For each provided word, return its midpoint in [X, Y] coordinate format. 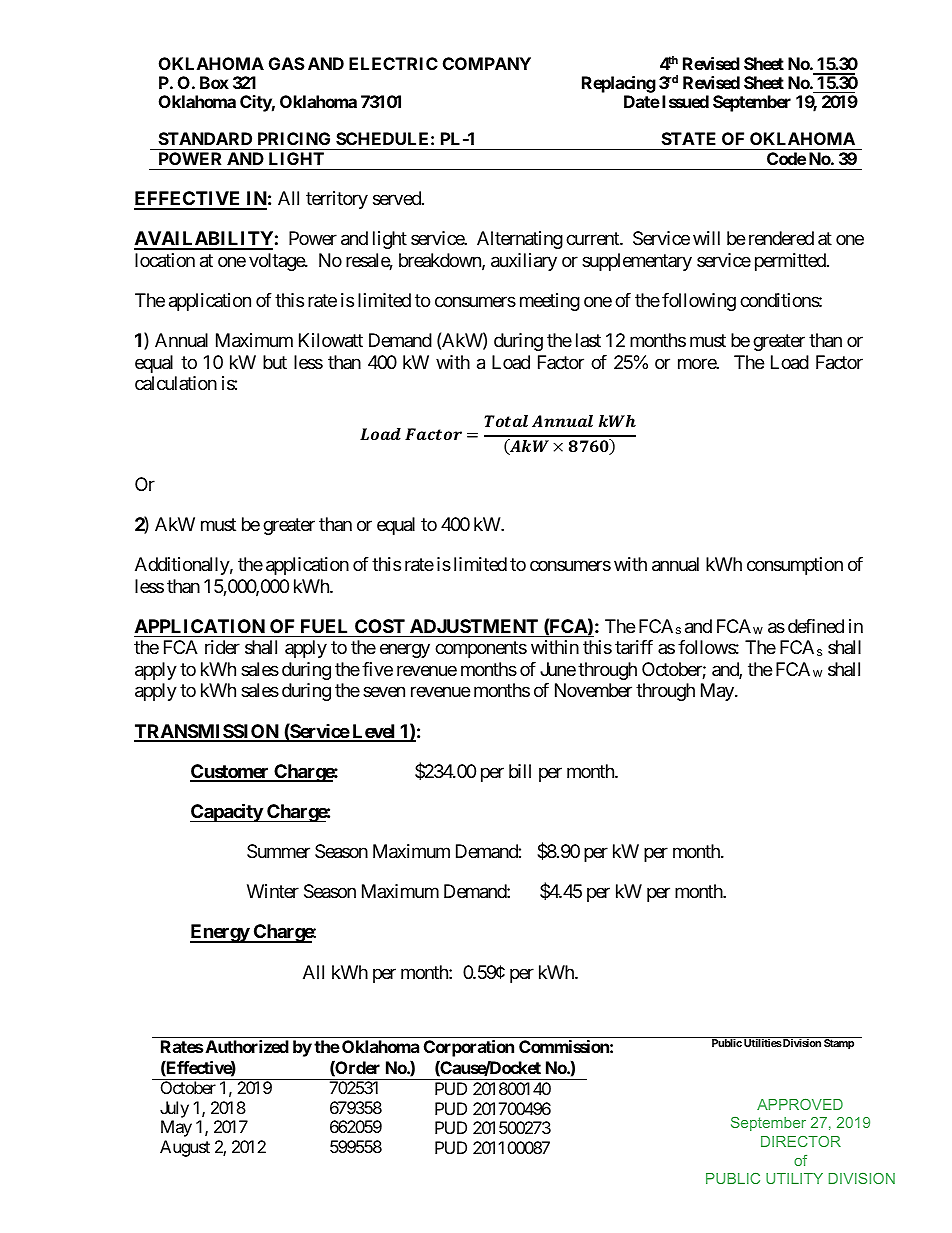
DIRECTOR [801, 1141]
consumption [795, 566]
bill [520, 771]
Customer [231, 772]
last [588, 340]
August [185, 1148]
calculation [176, 383]
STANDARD [205, 138]
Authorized [247, 1046]
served [398, 198]
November [593, 690]
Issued [685, 101]
